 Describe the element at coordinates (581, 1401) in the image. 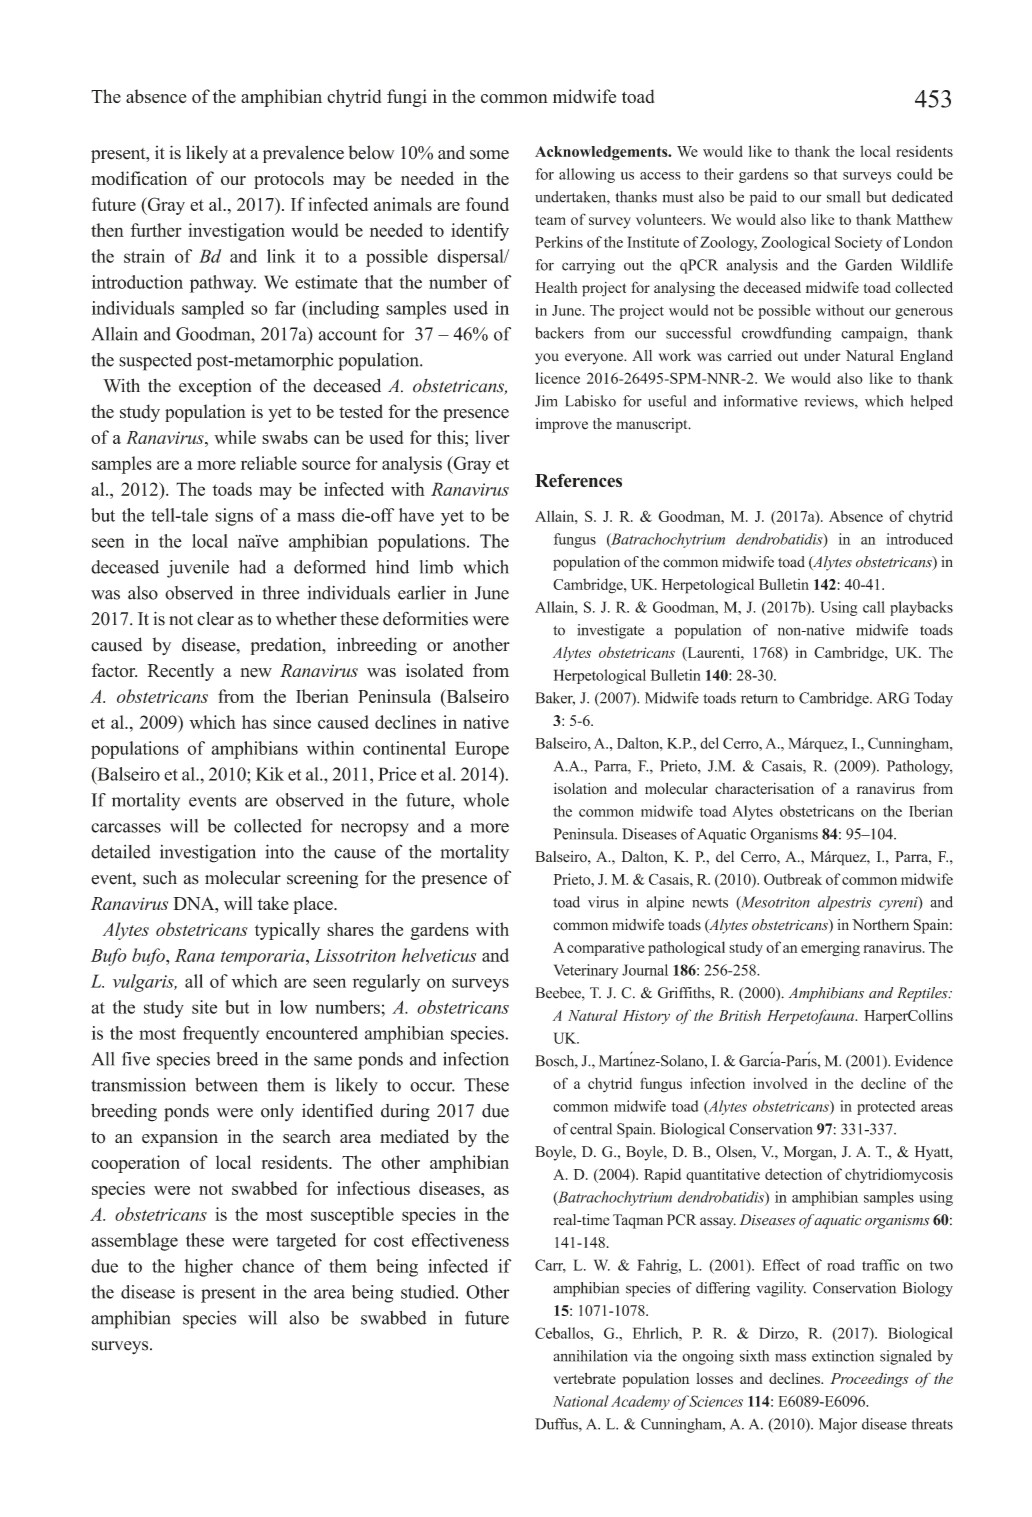

I see `National` at that location.
